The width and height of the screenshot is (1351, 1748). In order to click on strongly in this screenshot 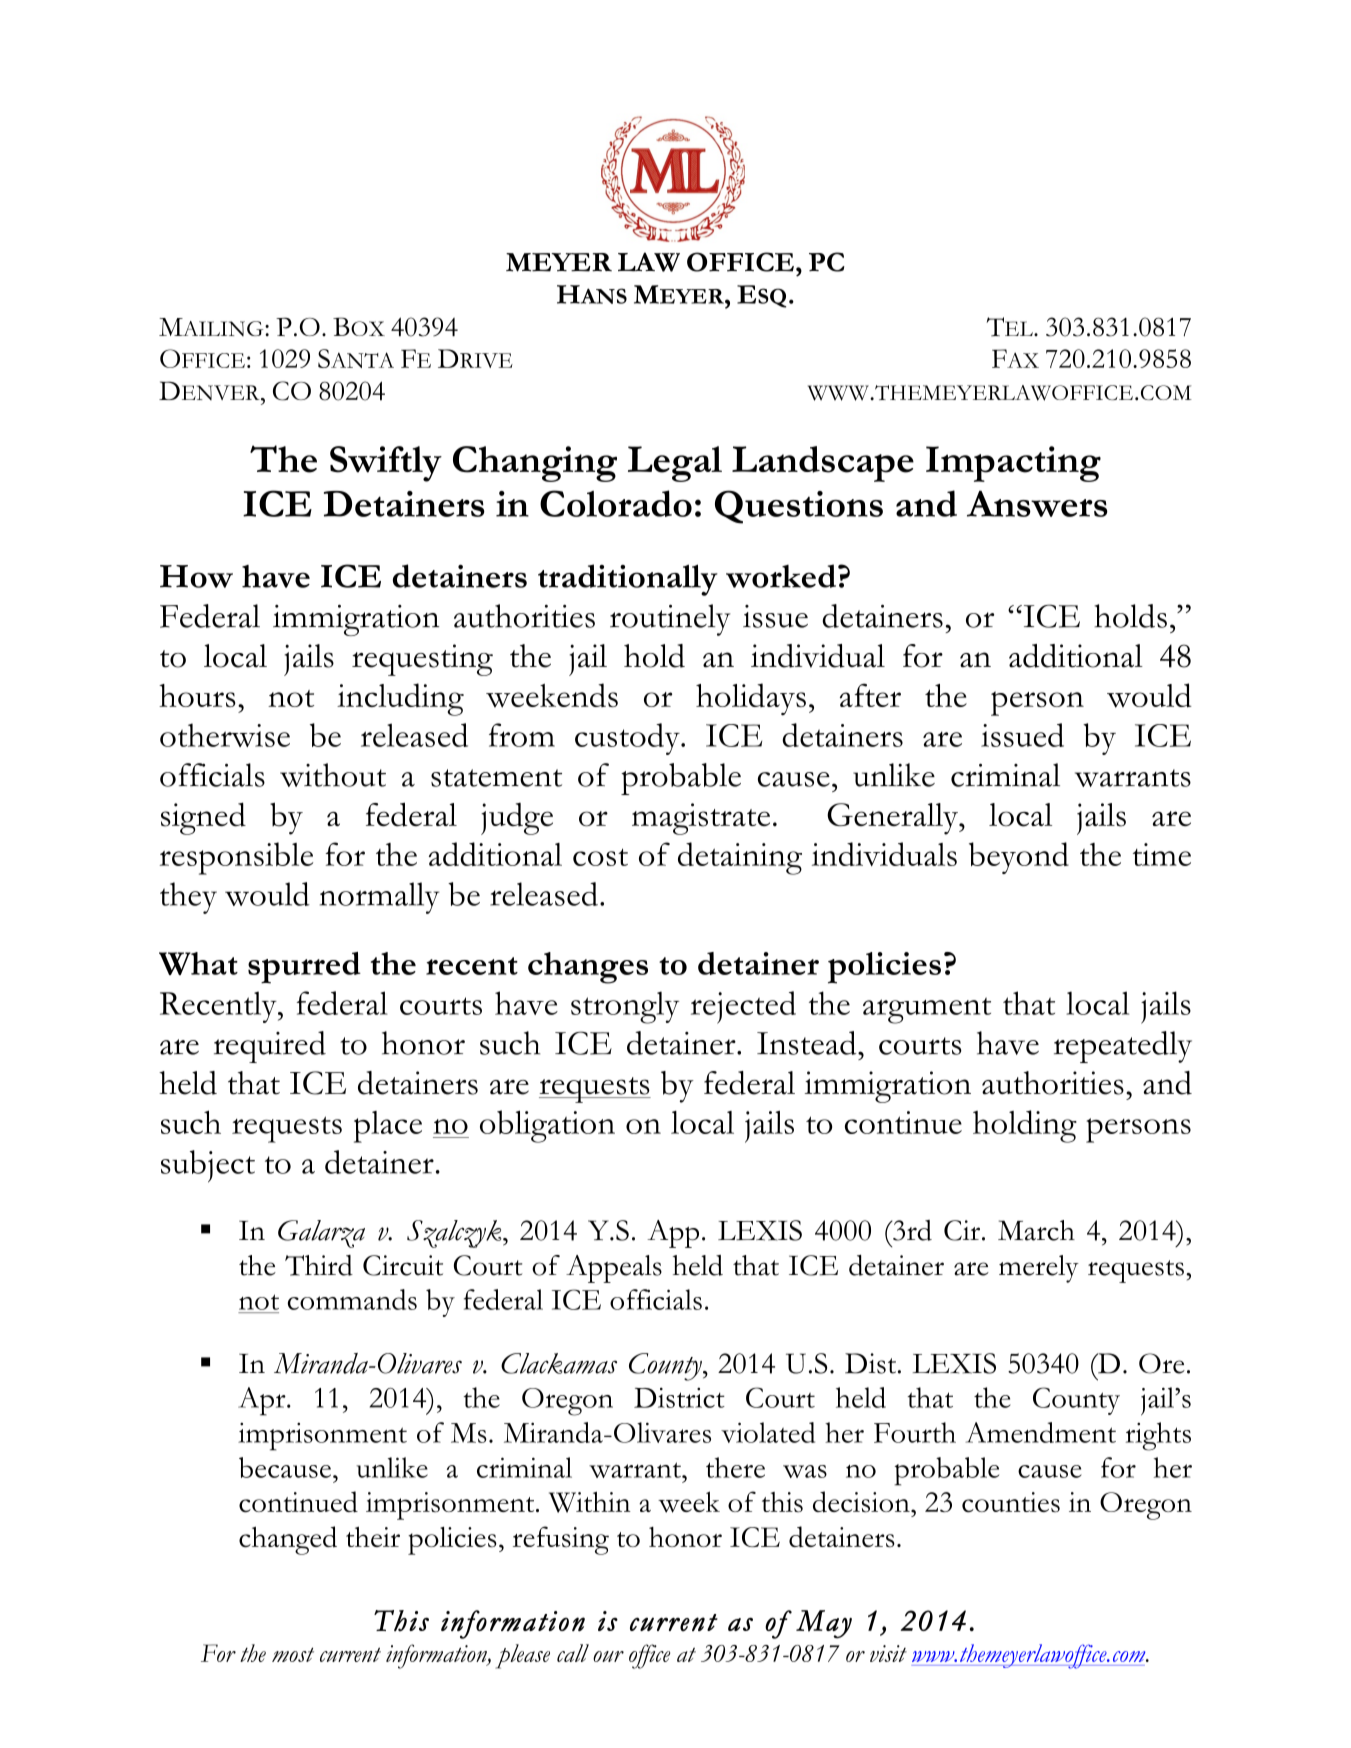, I will do `click(625, 1007)`.
